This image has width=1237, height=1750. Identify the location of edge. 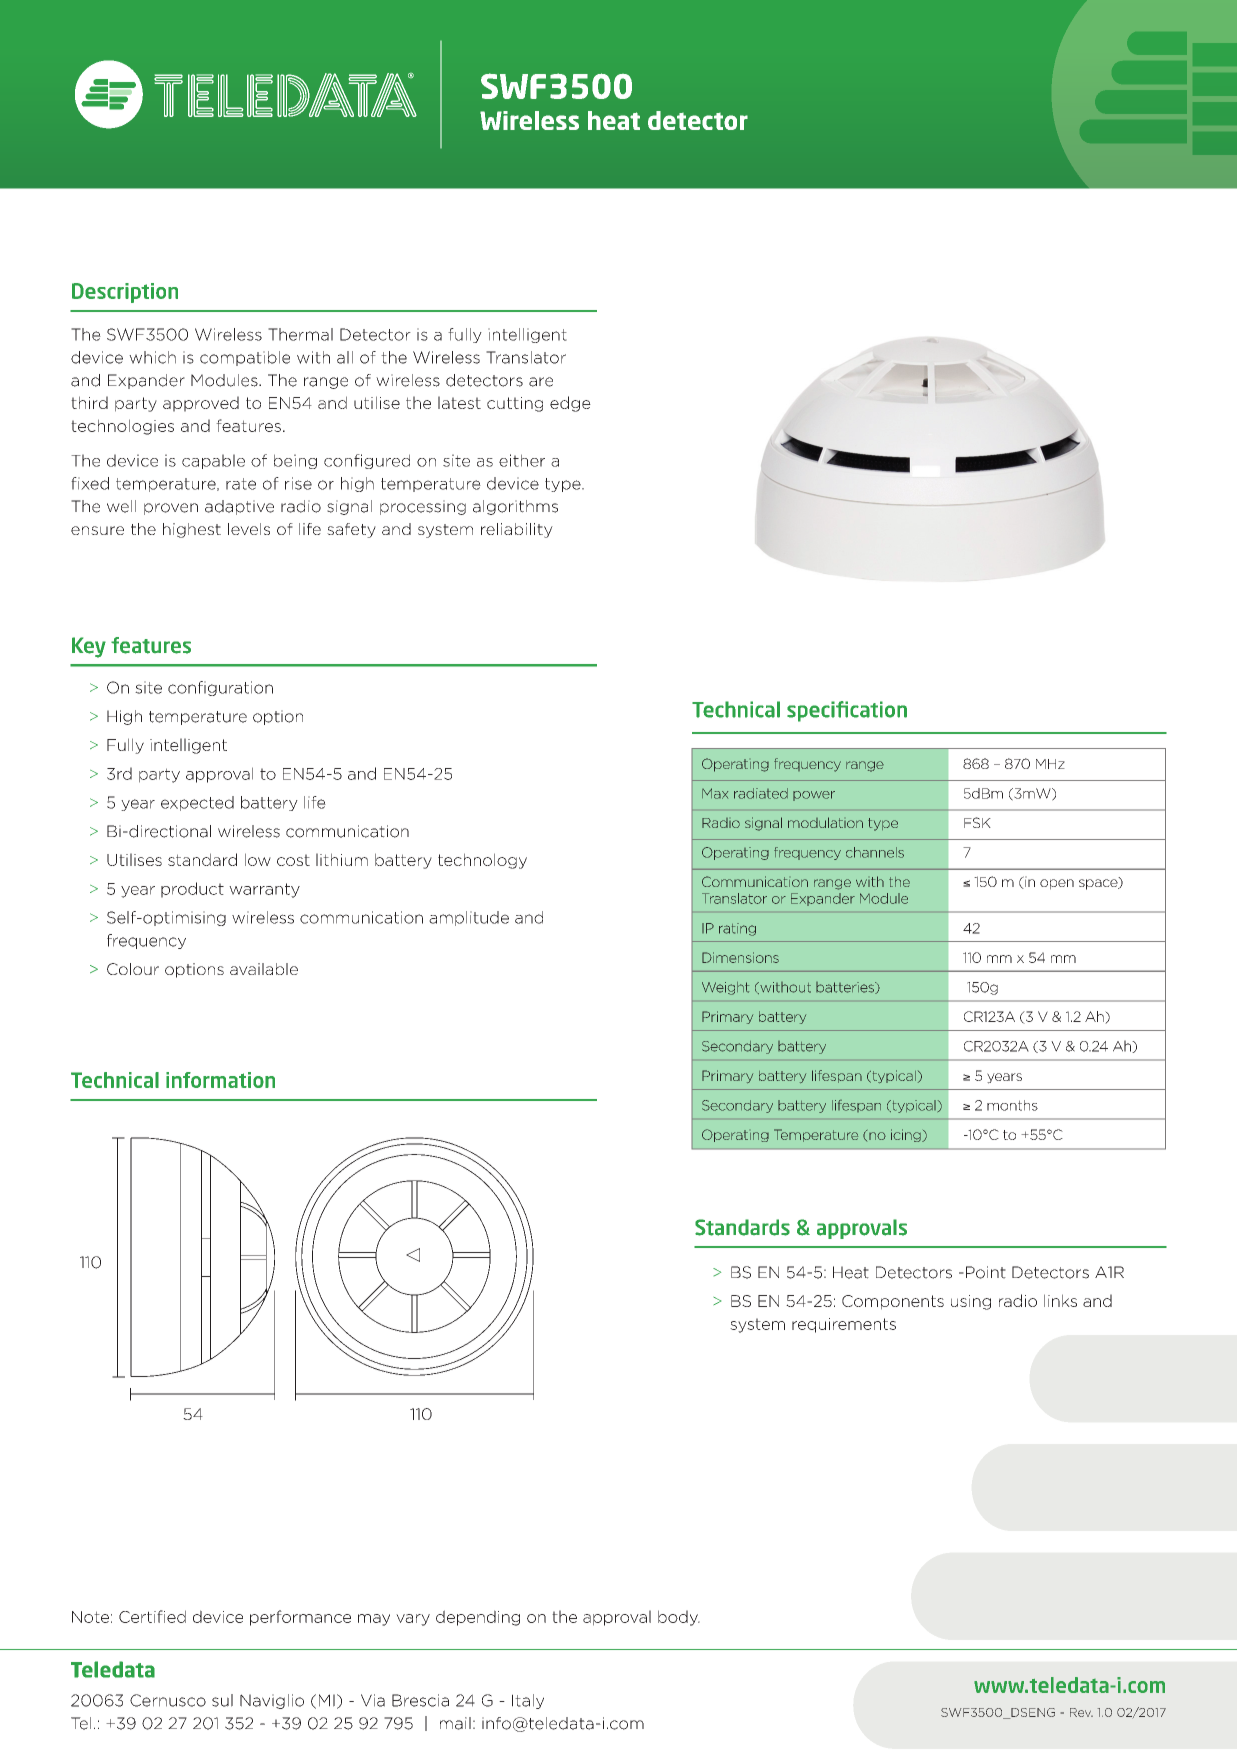
(570, 404).
